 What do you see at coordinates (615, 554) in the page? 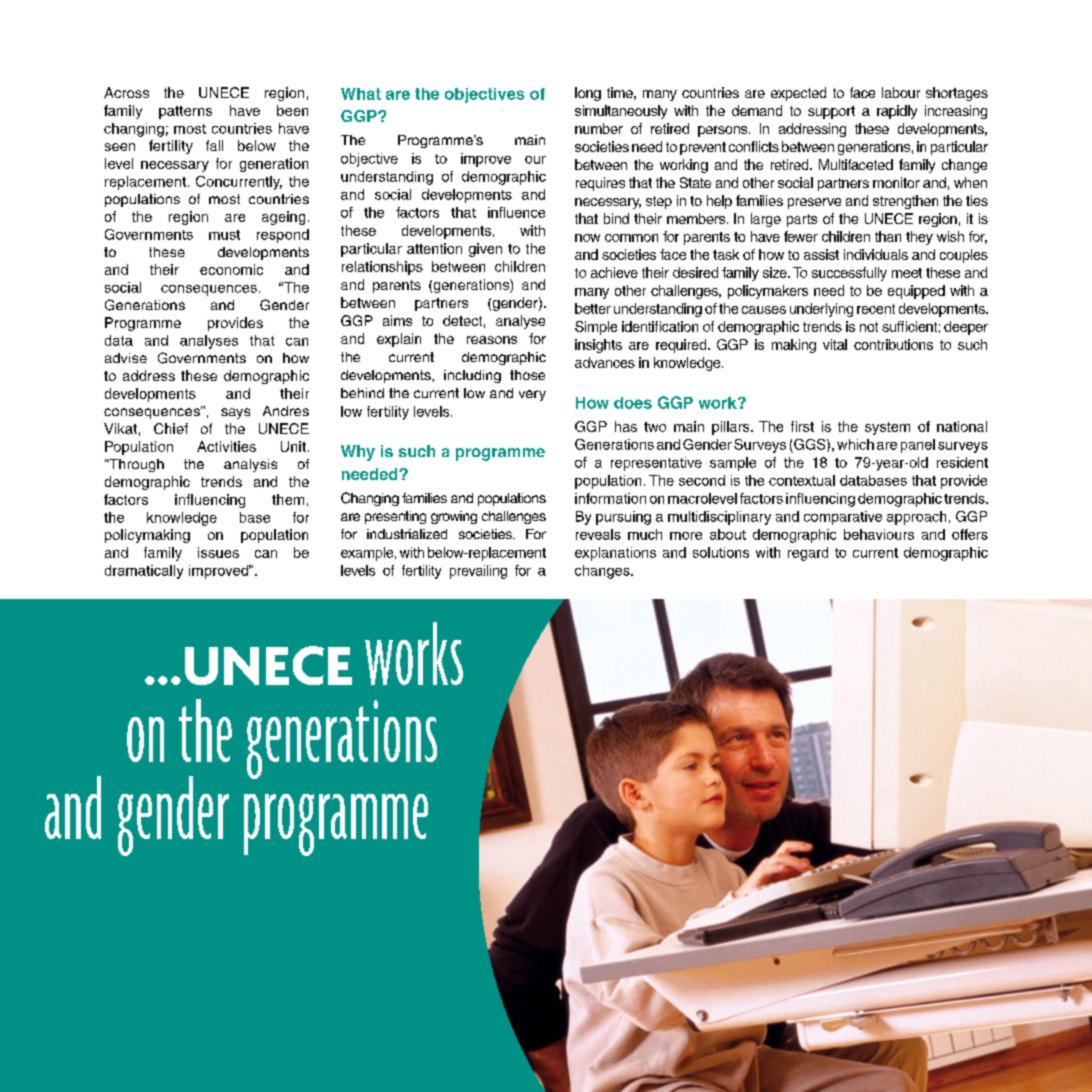
I see `explanations` at bounding box center [615, 554].
